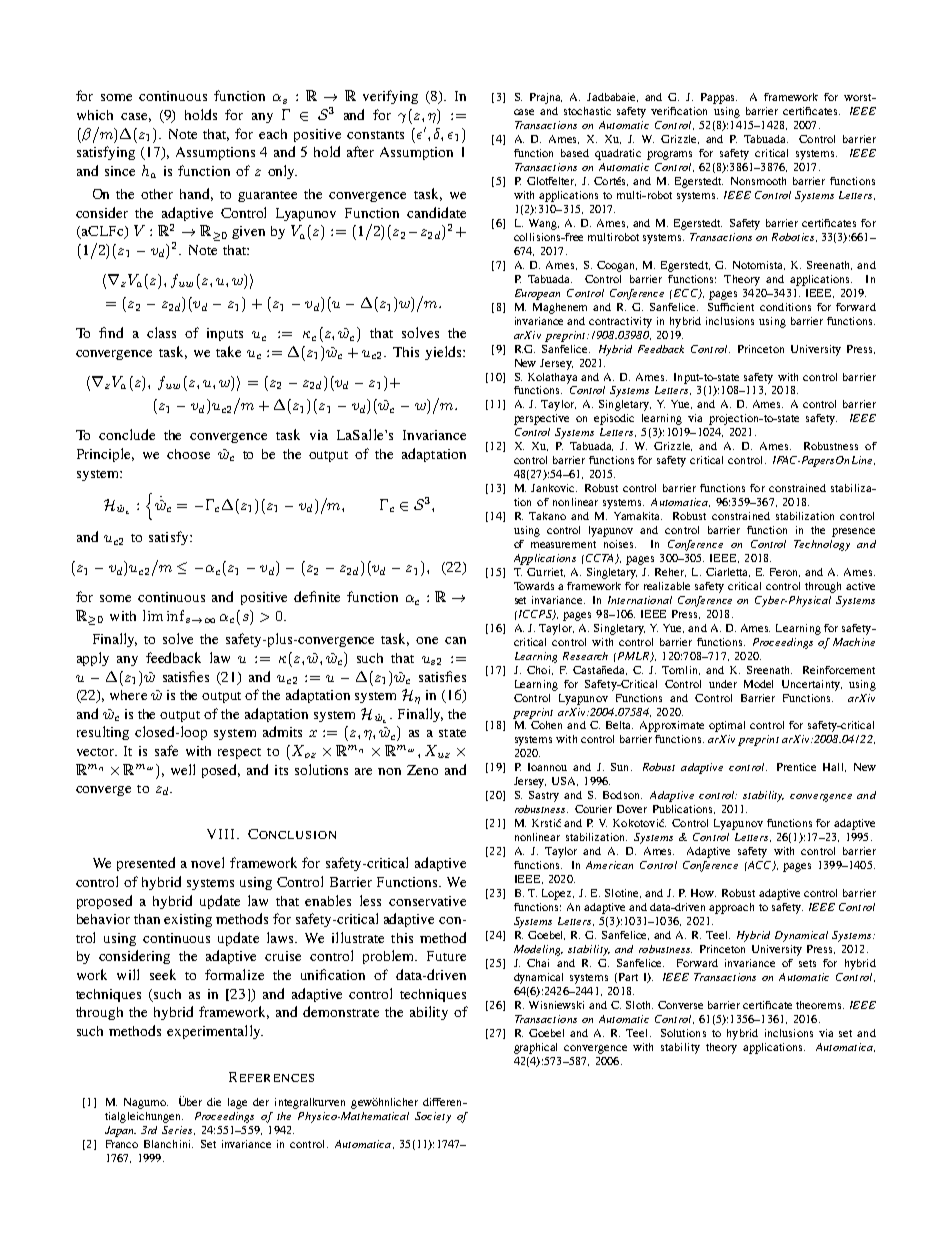  Describe the element at coordinates (273, 134) in the screenshot. I see `each` at that location.
